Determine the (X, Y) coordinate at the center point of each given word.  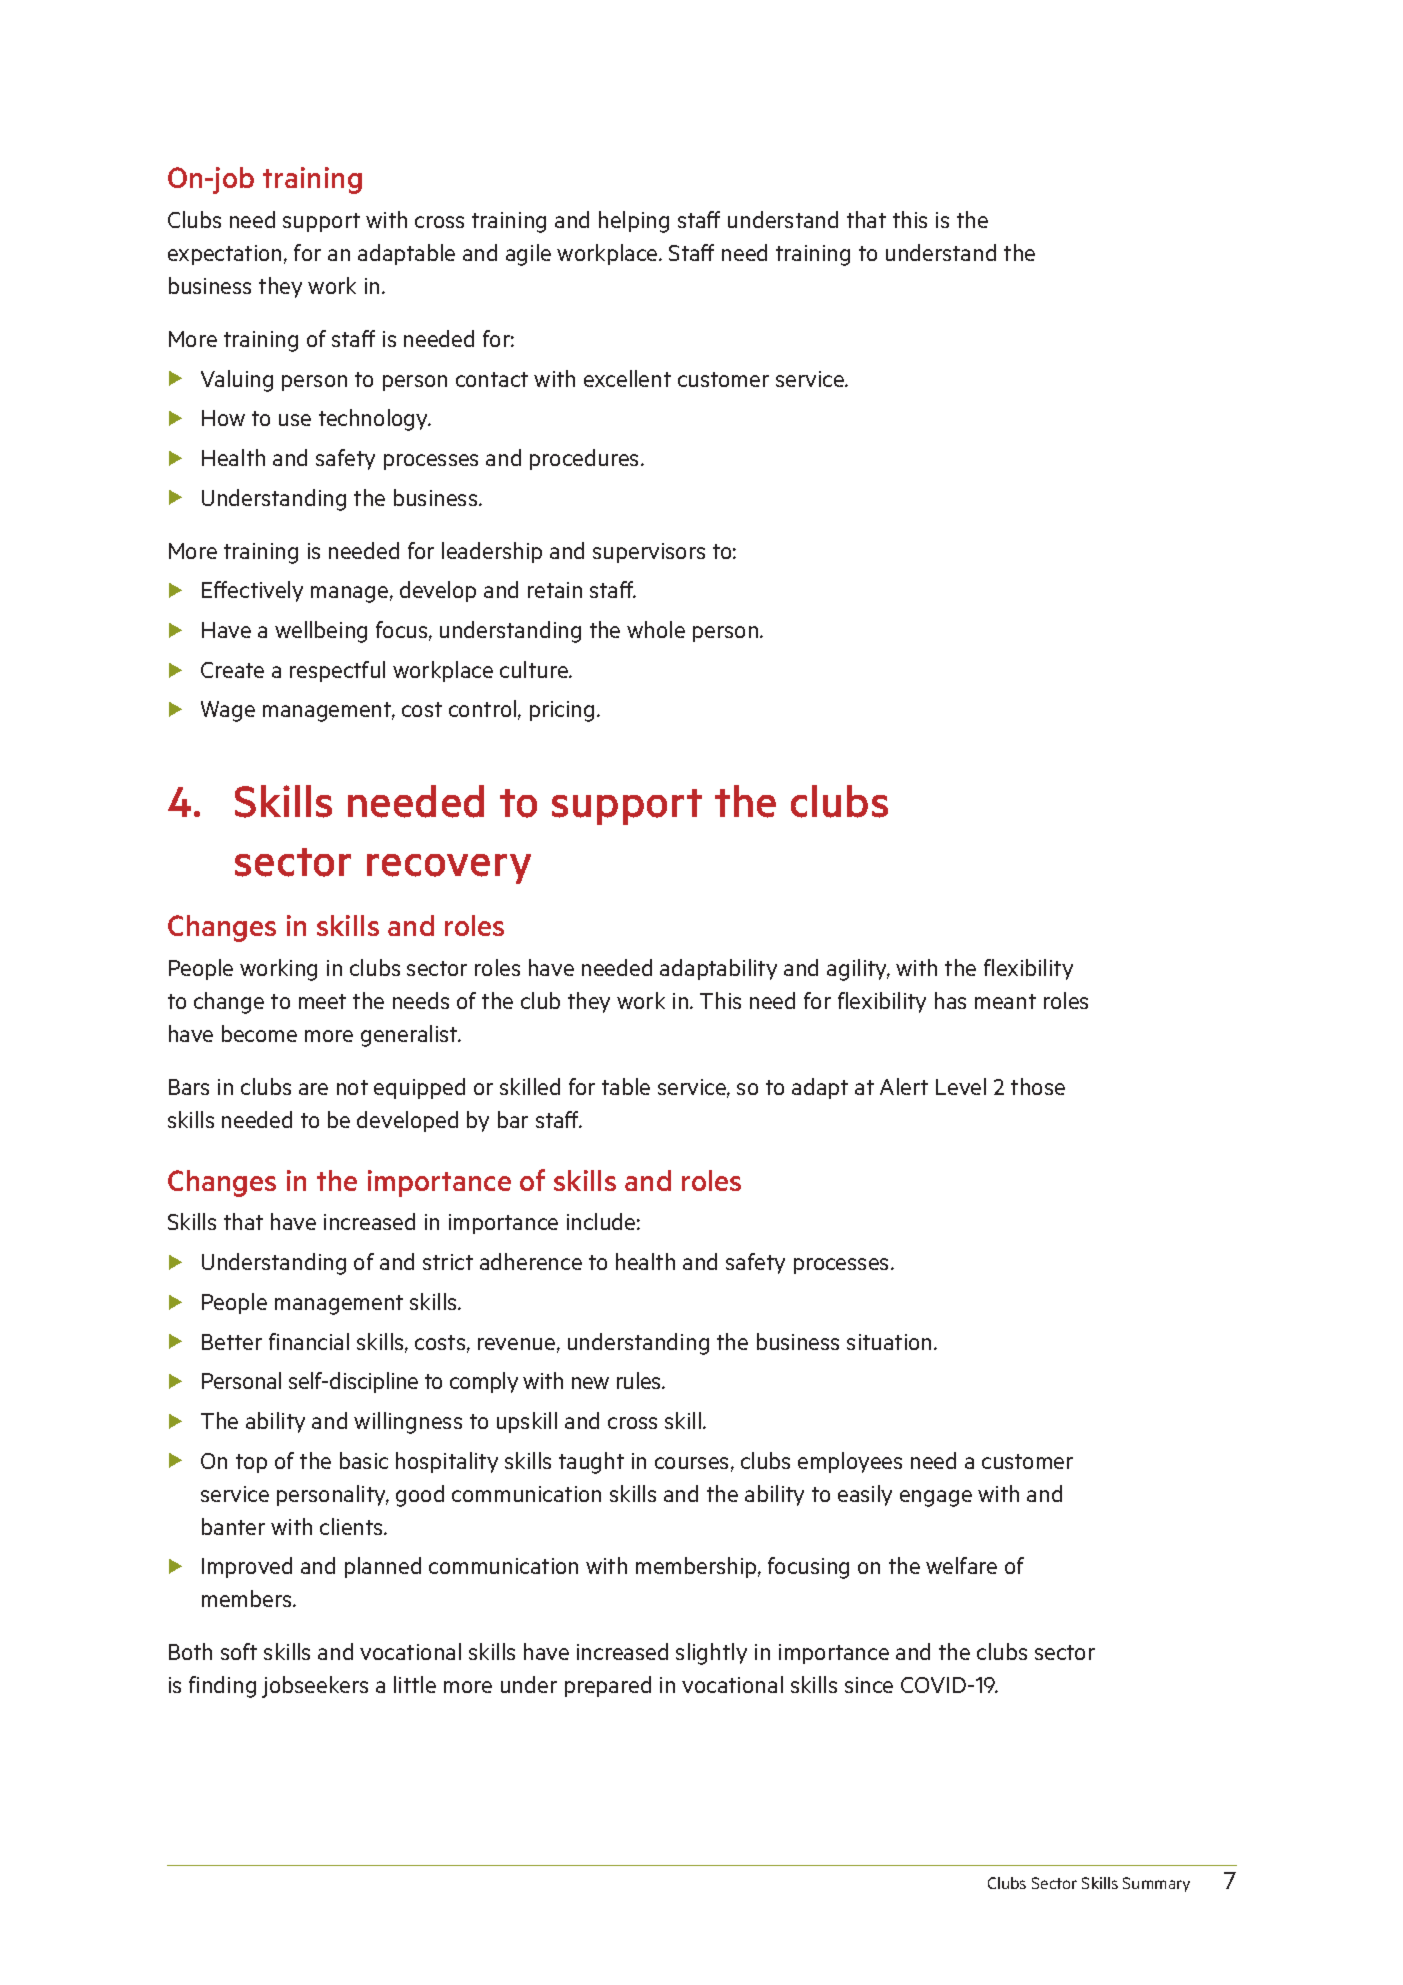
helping (634, 222)
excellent (627, 378)
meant (1005, 1001)
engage (936, 1498)
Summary (1156, 1884)
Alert (904, 1086)
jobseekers (315, 1687)
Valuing (237, 381)
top (251, 1463)
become (259, 1033)
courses (691, 1463)
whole (656, 629)
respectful (337, 671)
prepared (608, 1686)
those (1038, 1086)
